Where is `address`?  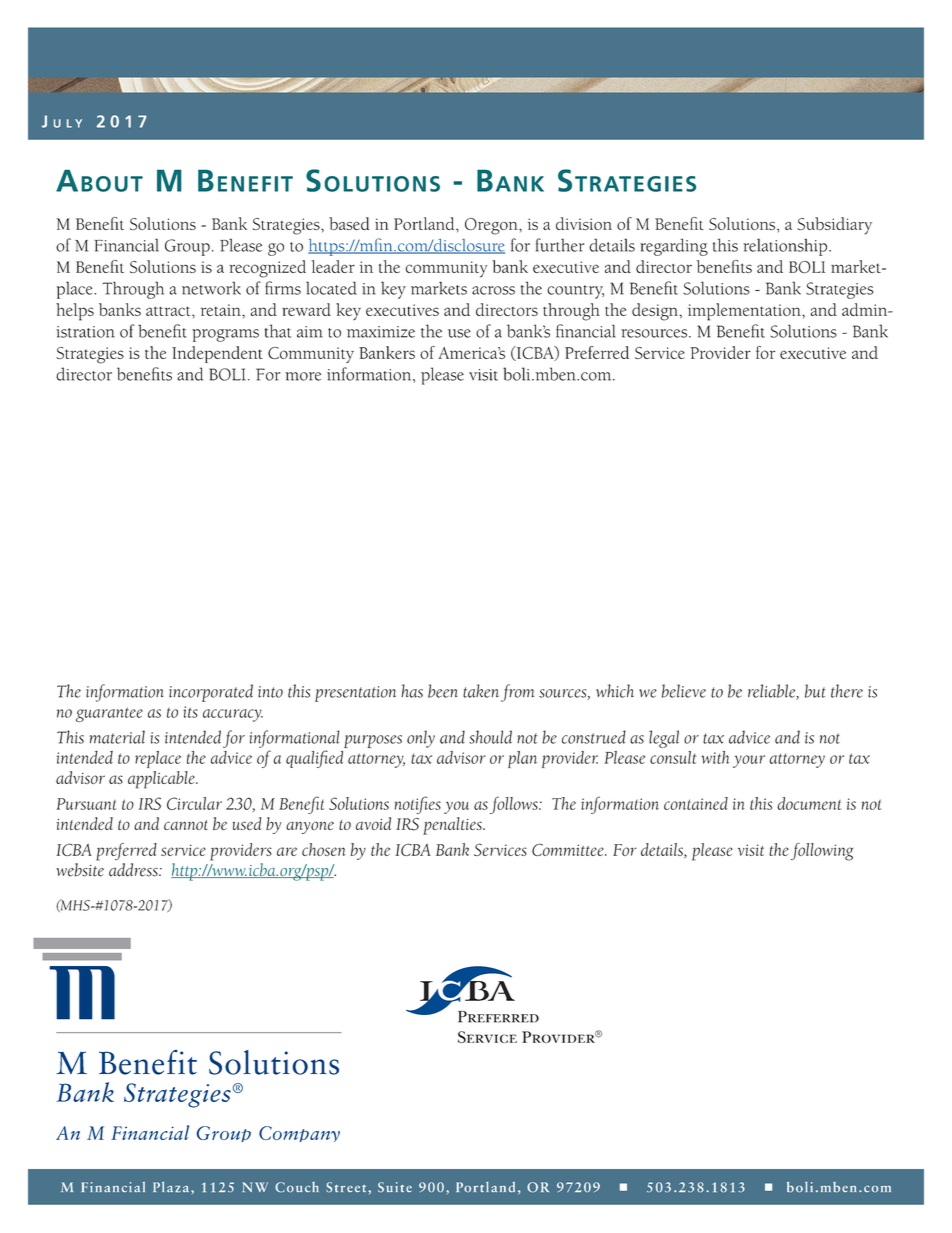 address is located at coordinates (134, 870).
